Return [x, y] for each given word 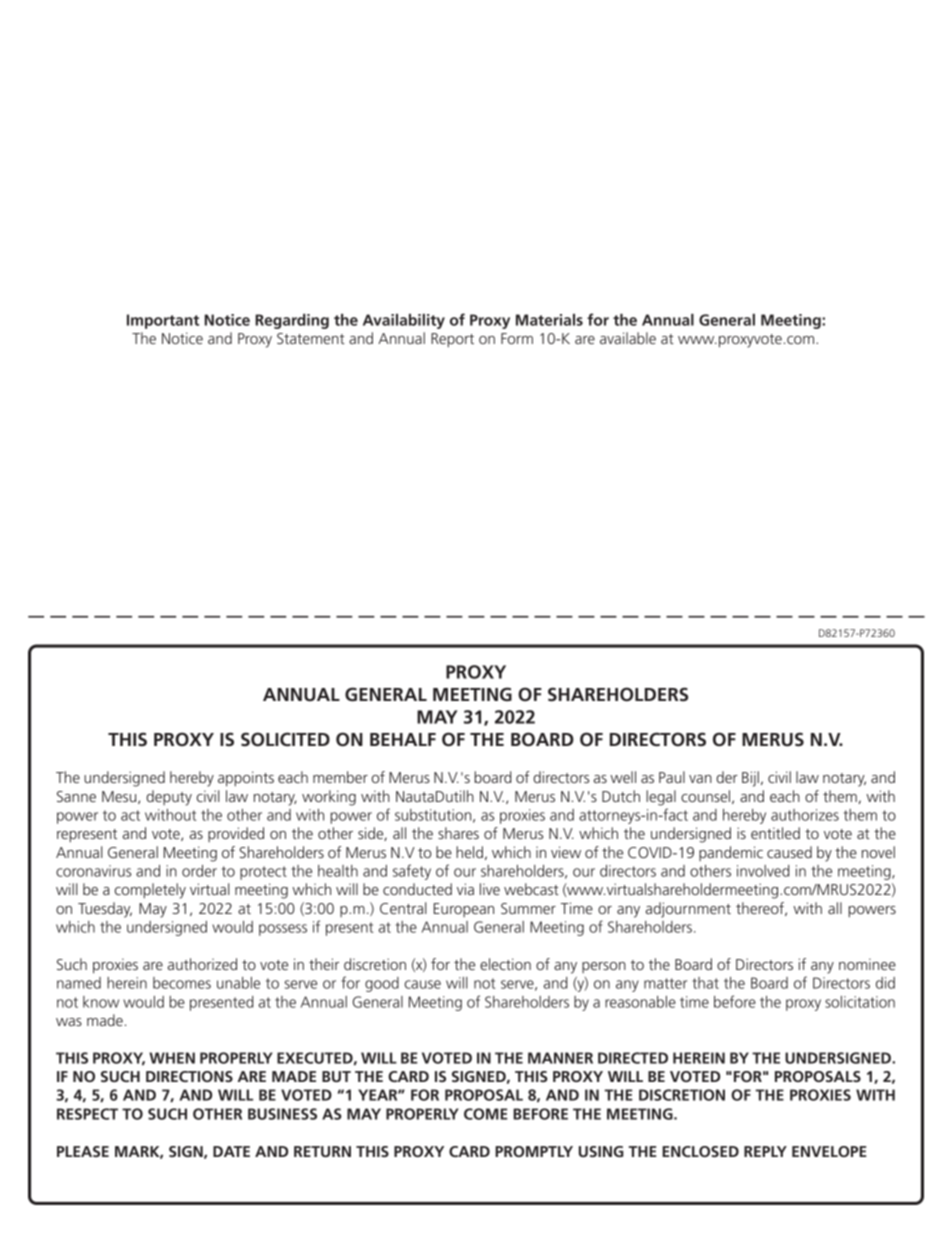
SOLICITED [285, 739]
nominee [867, 964]
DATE [231, 1151]
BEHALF [403, 739]
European [464, 910]
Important [163, 321]
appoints [246, 779]
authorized [202, 964]
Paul [672, 777]
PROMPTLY [534, 1151]
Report [452, 340]
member [340, 777]
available [628, 338]
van [700, 779]
